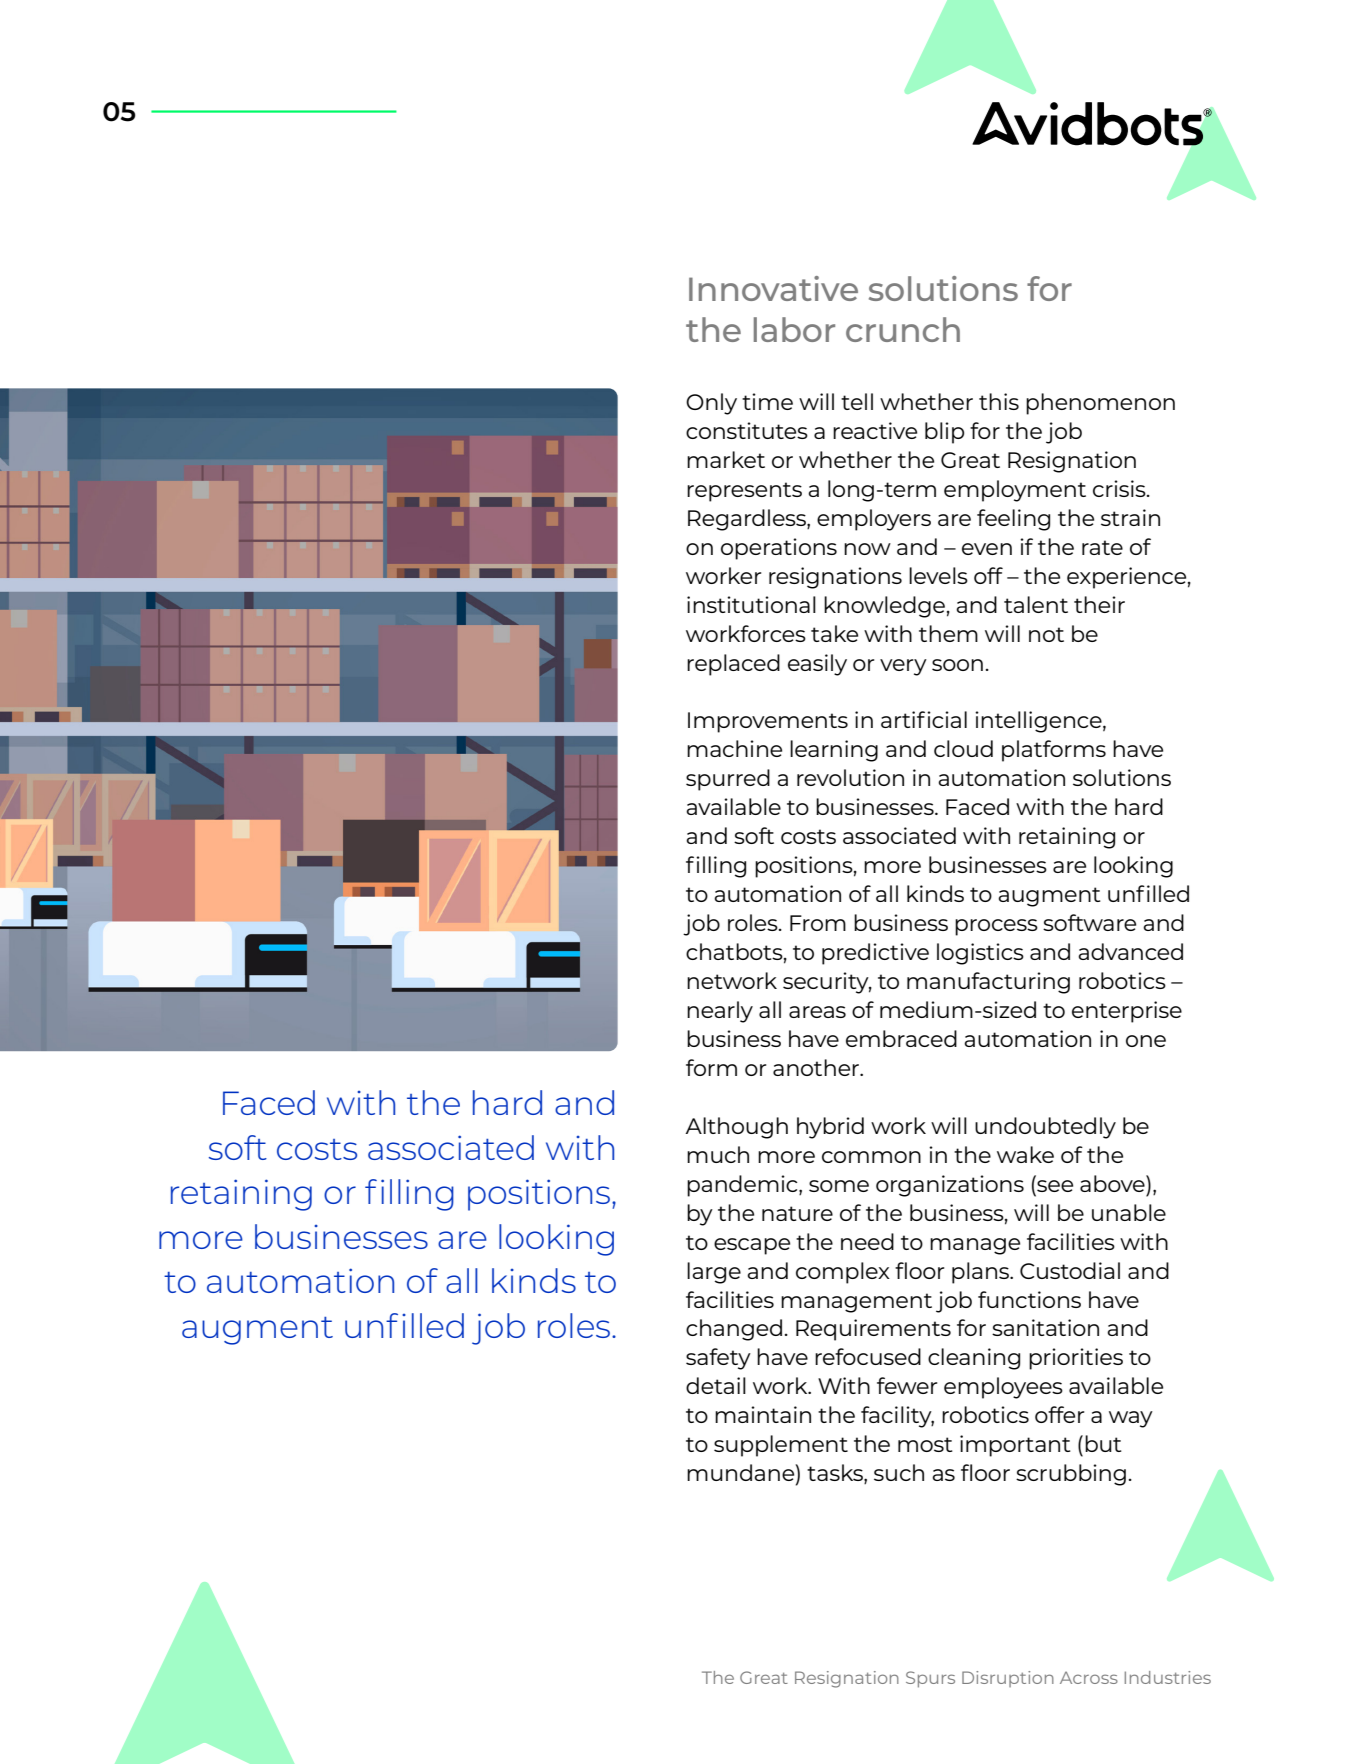 This screenshot has width=1363, height=1764. What do you see at coordinates (736, 1128) in the screenshot?
I see `Although` at bounding box center [736, 1128].
